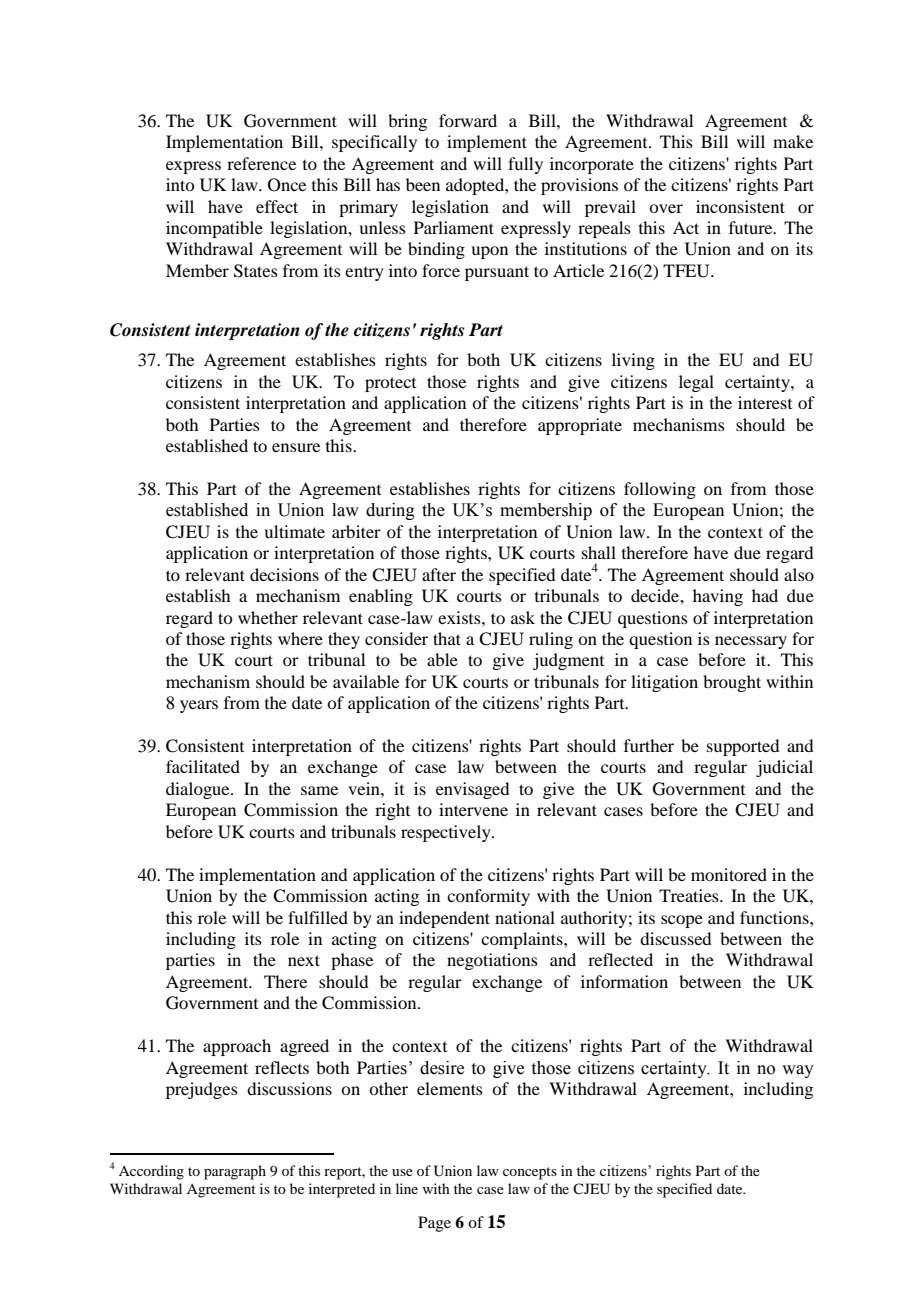  Describe the element at coordinates (798, 1071) in the image. I see `way` at that location.
